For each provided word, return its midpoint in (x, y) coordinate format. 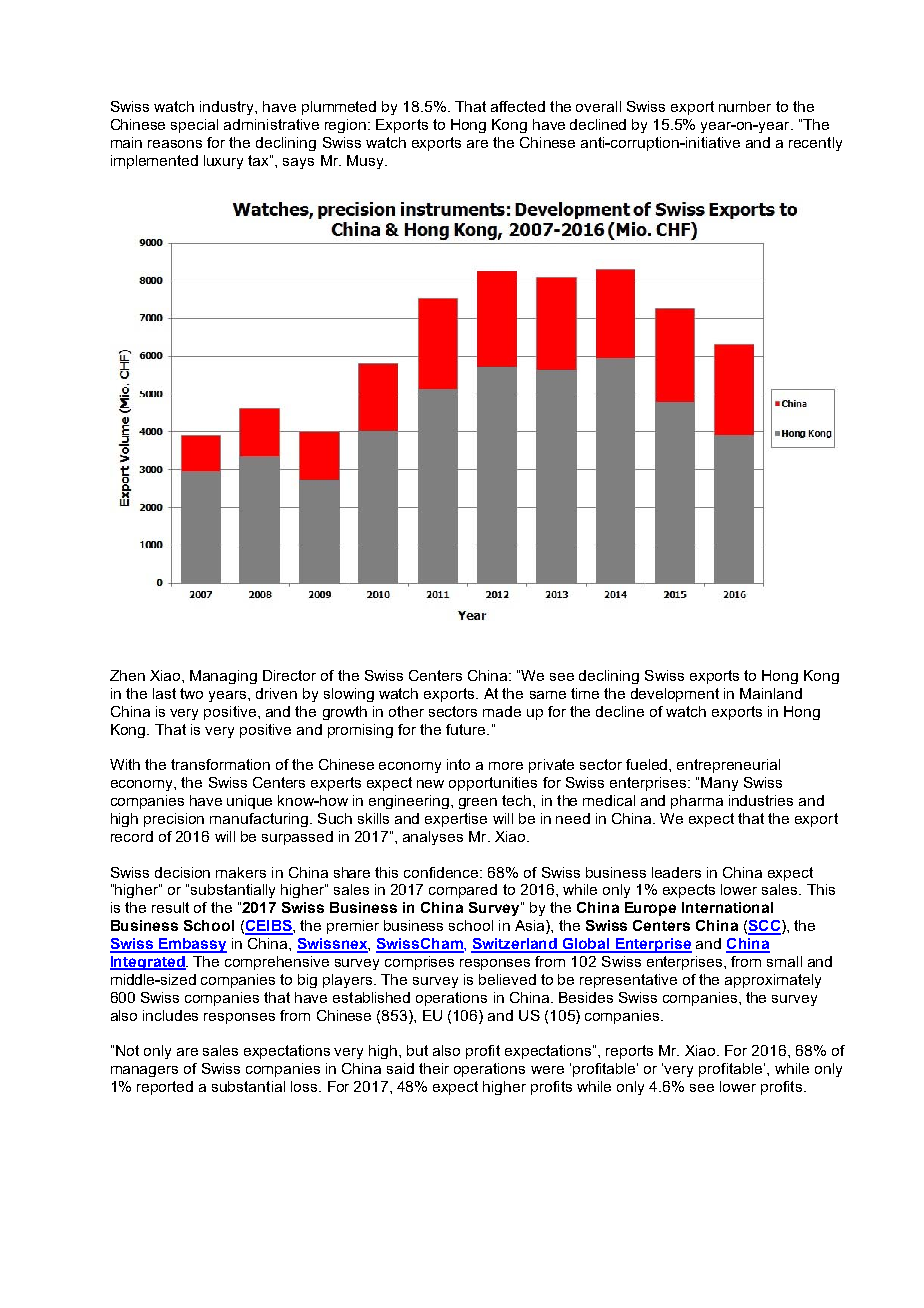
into (458, 764)
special (194, 126)
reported (165, 1088)
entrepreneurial (728, 766)
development (675, 695)
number (745, 106)
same (548, 695)
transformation (220, 764)
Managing (223, 677)
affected (518, 106)
